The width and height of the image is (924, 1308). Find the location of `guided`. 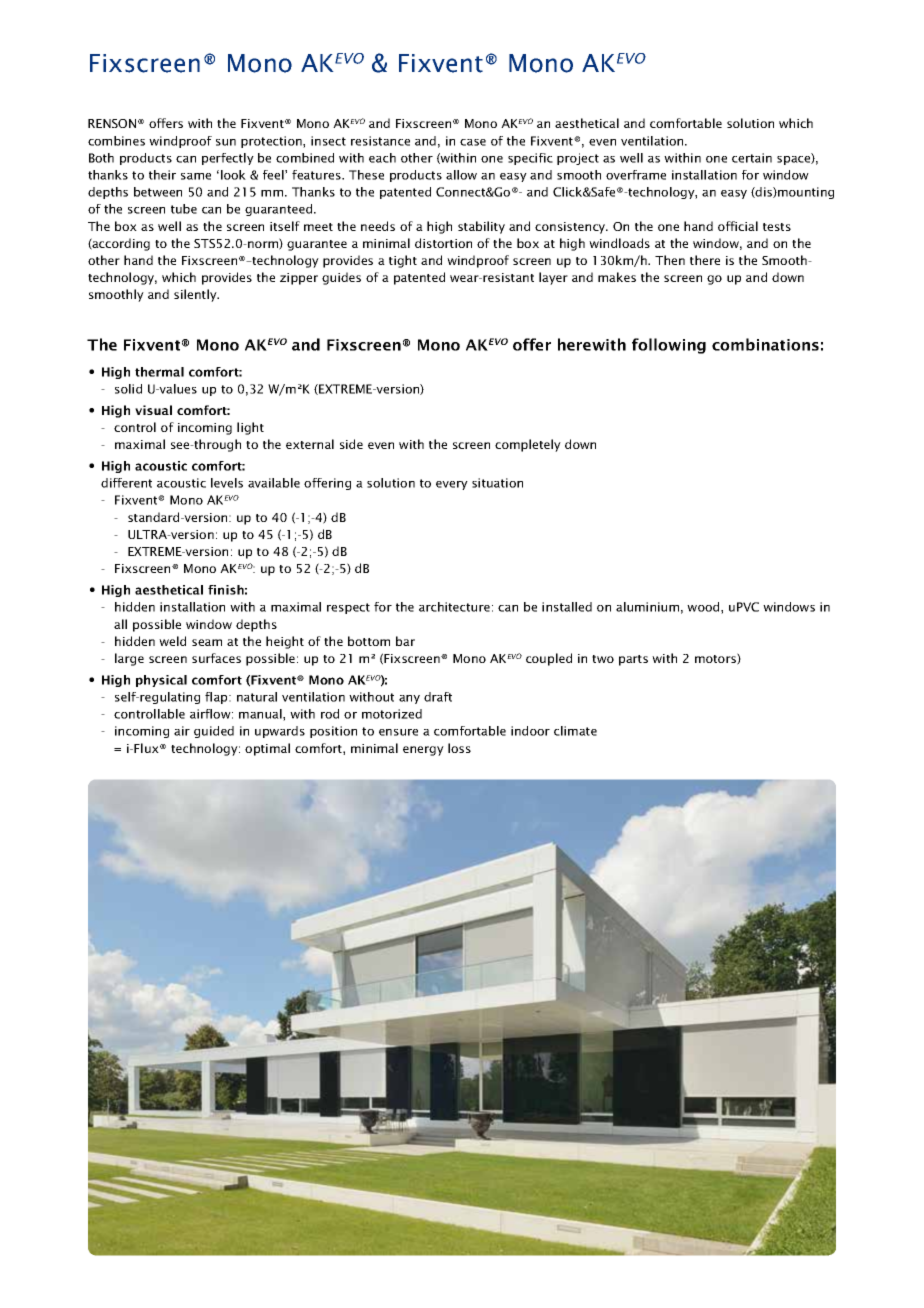

guided is located at coordinates (214, 732).
